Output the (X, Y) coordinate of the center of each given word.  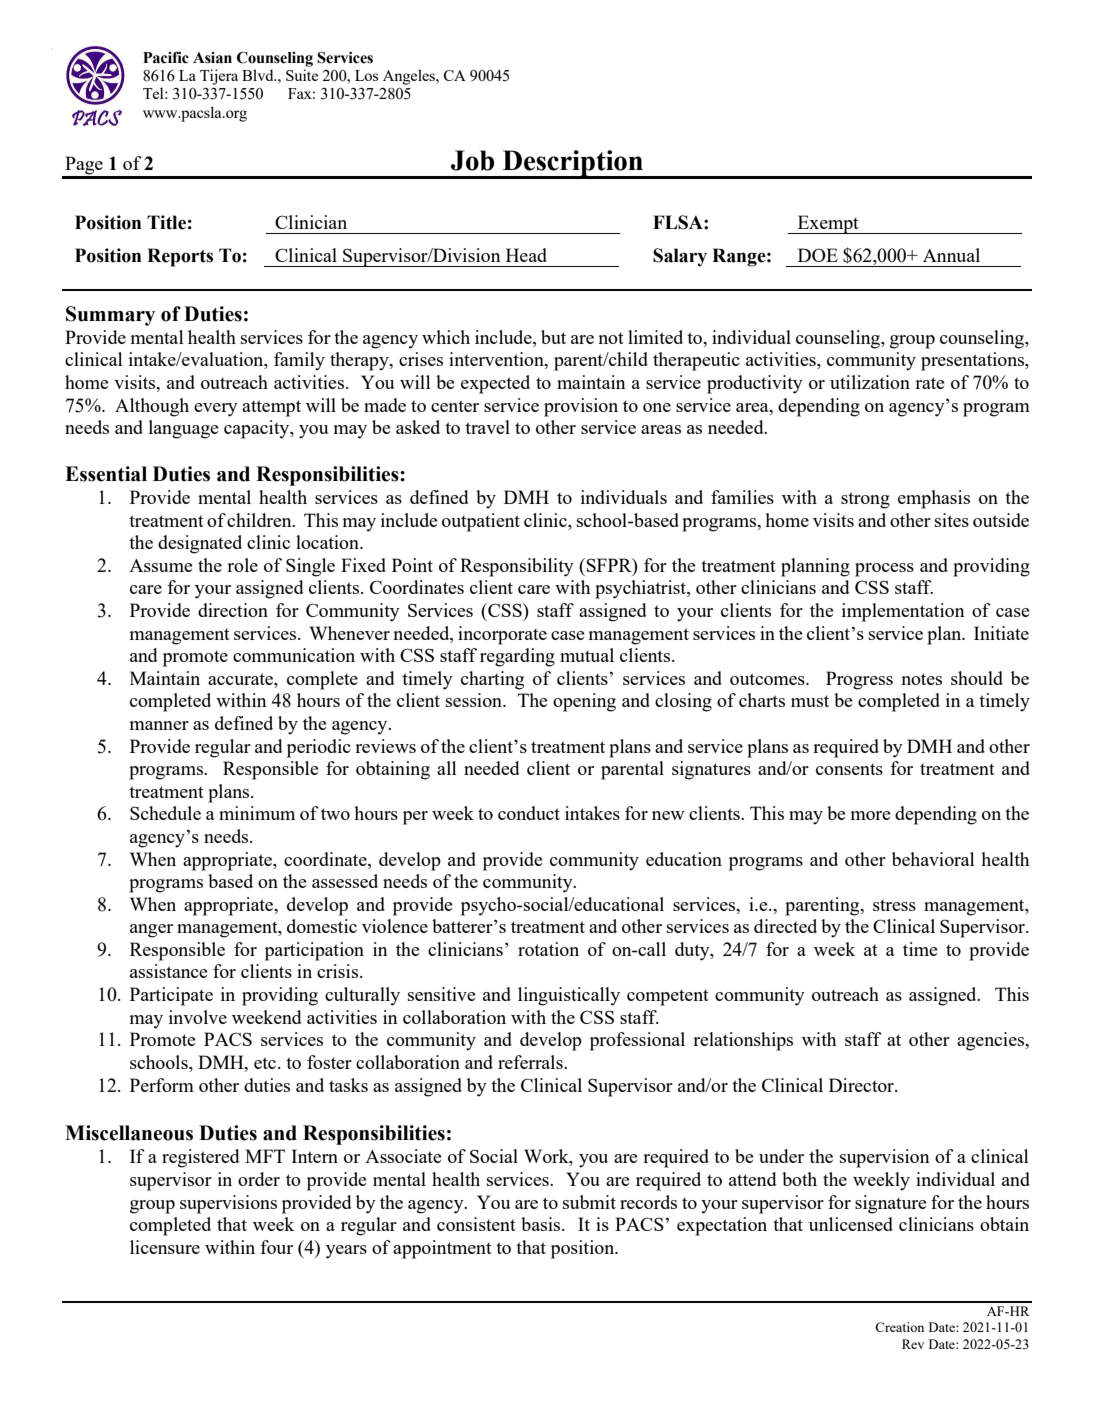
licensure (165, 1247)
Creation (899, 1327)
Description (573, 164)
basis (542, 1224)
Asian (212, 58)
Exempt (828, 224)
